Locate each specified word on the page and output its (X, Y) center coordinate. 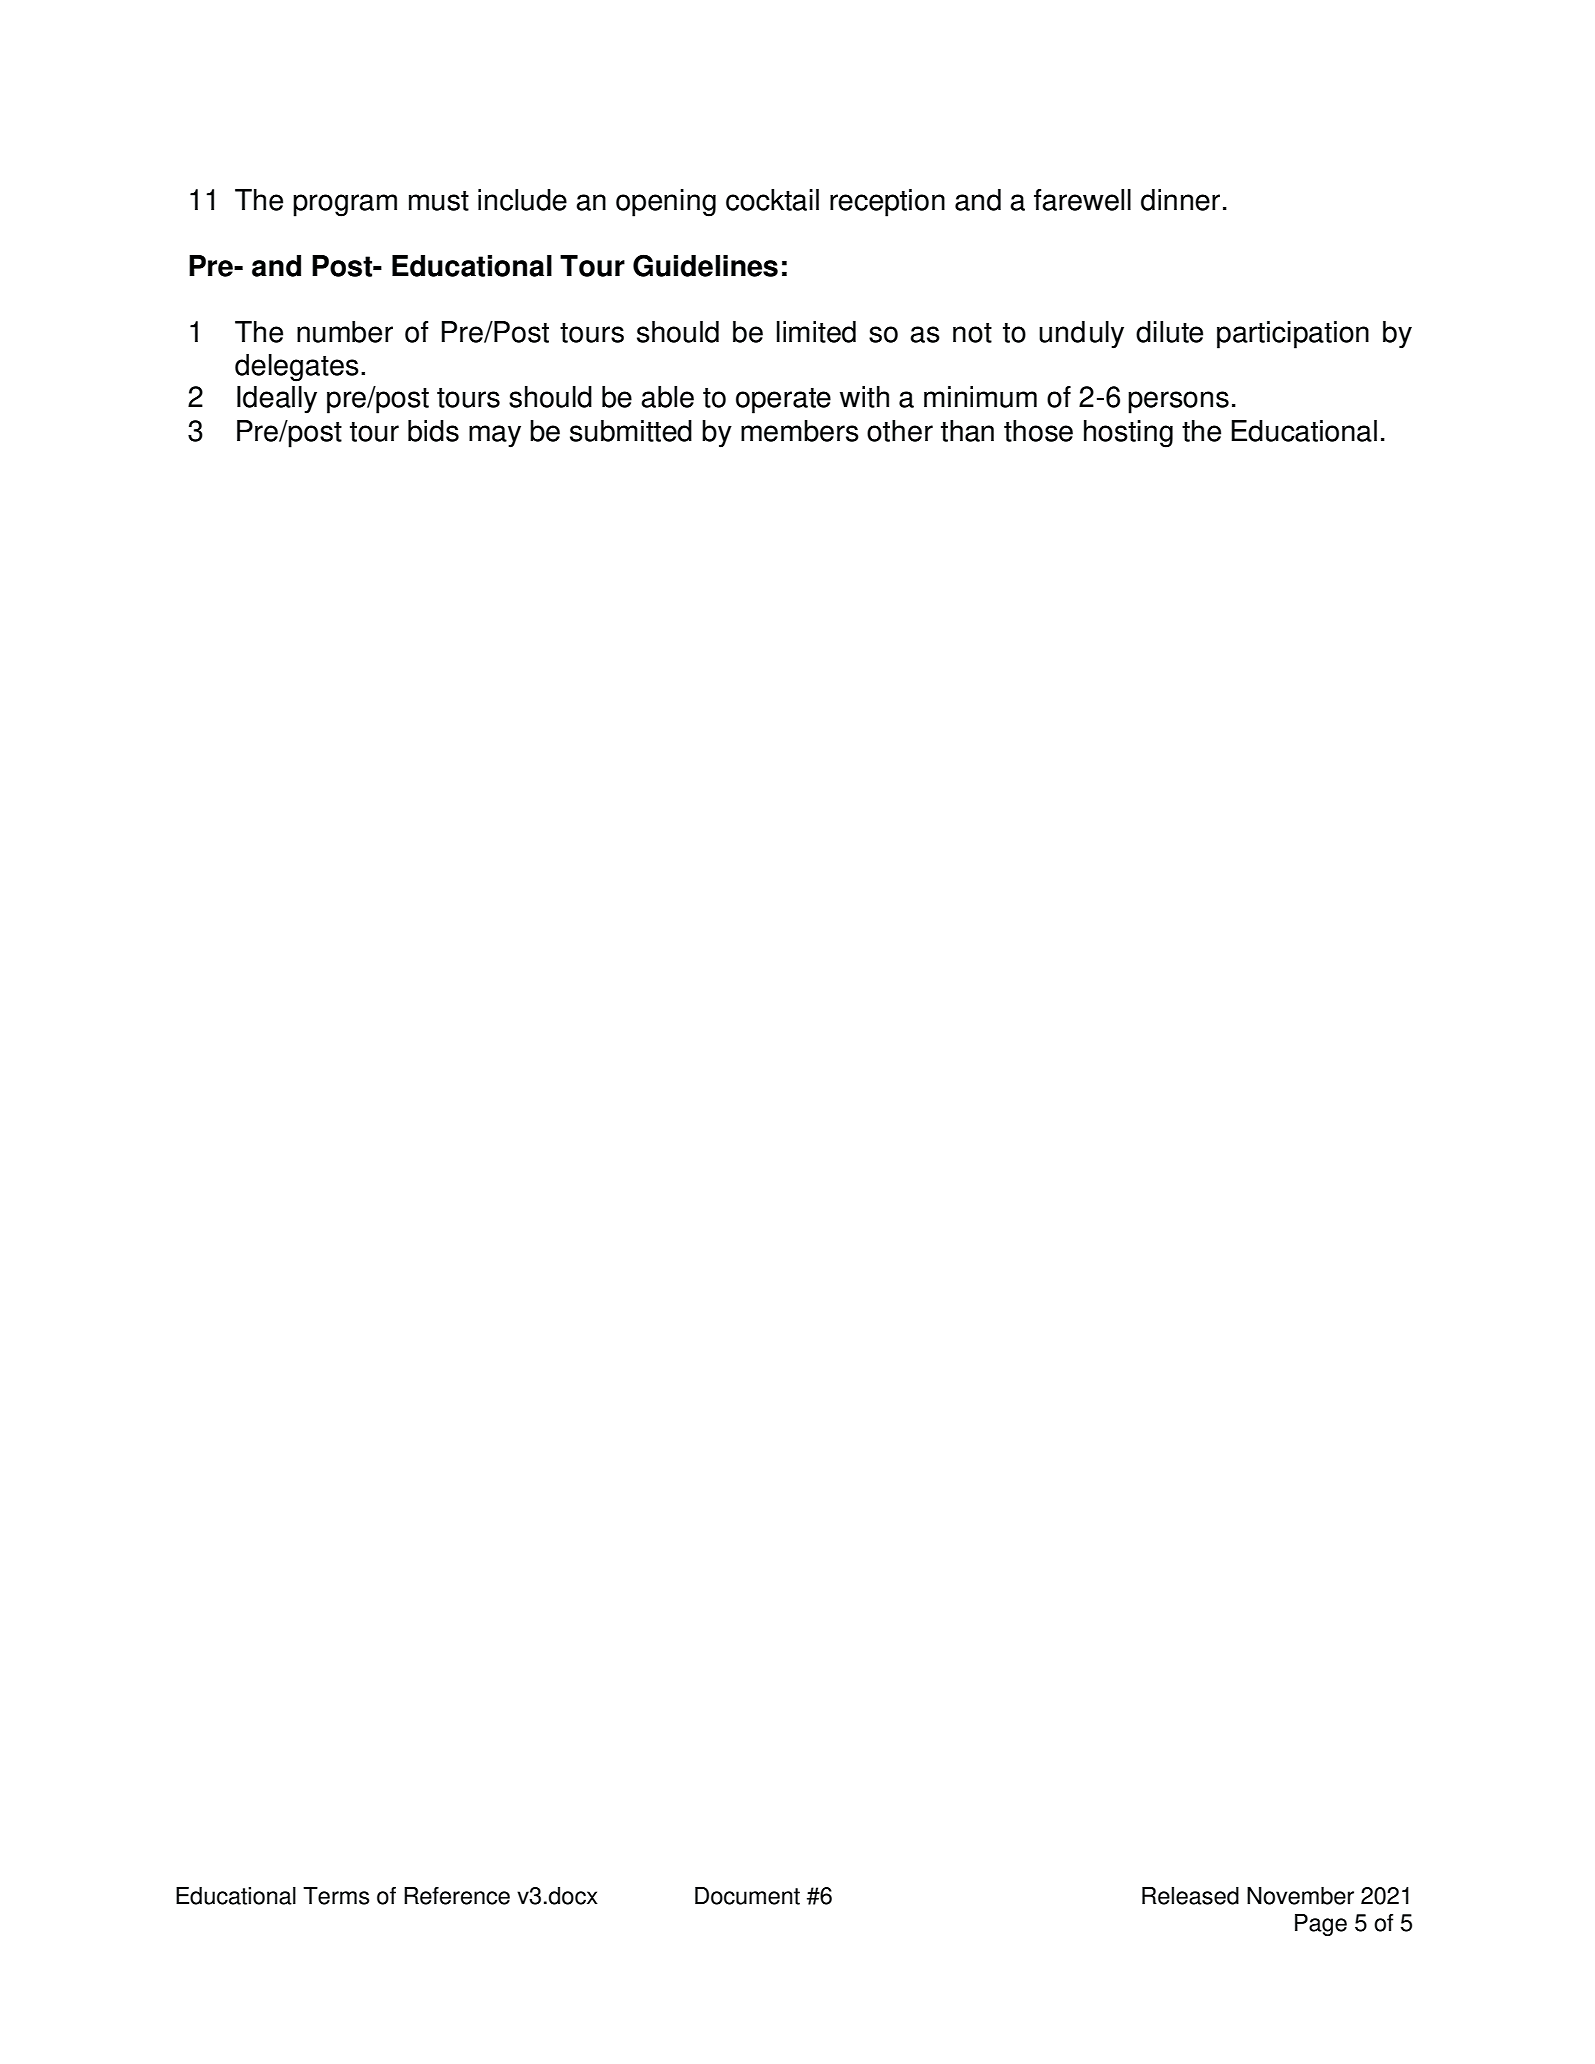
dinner (1180, 200)
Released (1190, 1896)
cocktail (772, 200)
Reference (457, 1896)
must (439, 201)
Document (747, 1896)
